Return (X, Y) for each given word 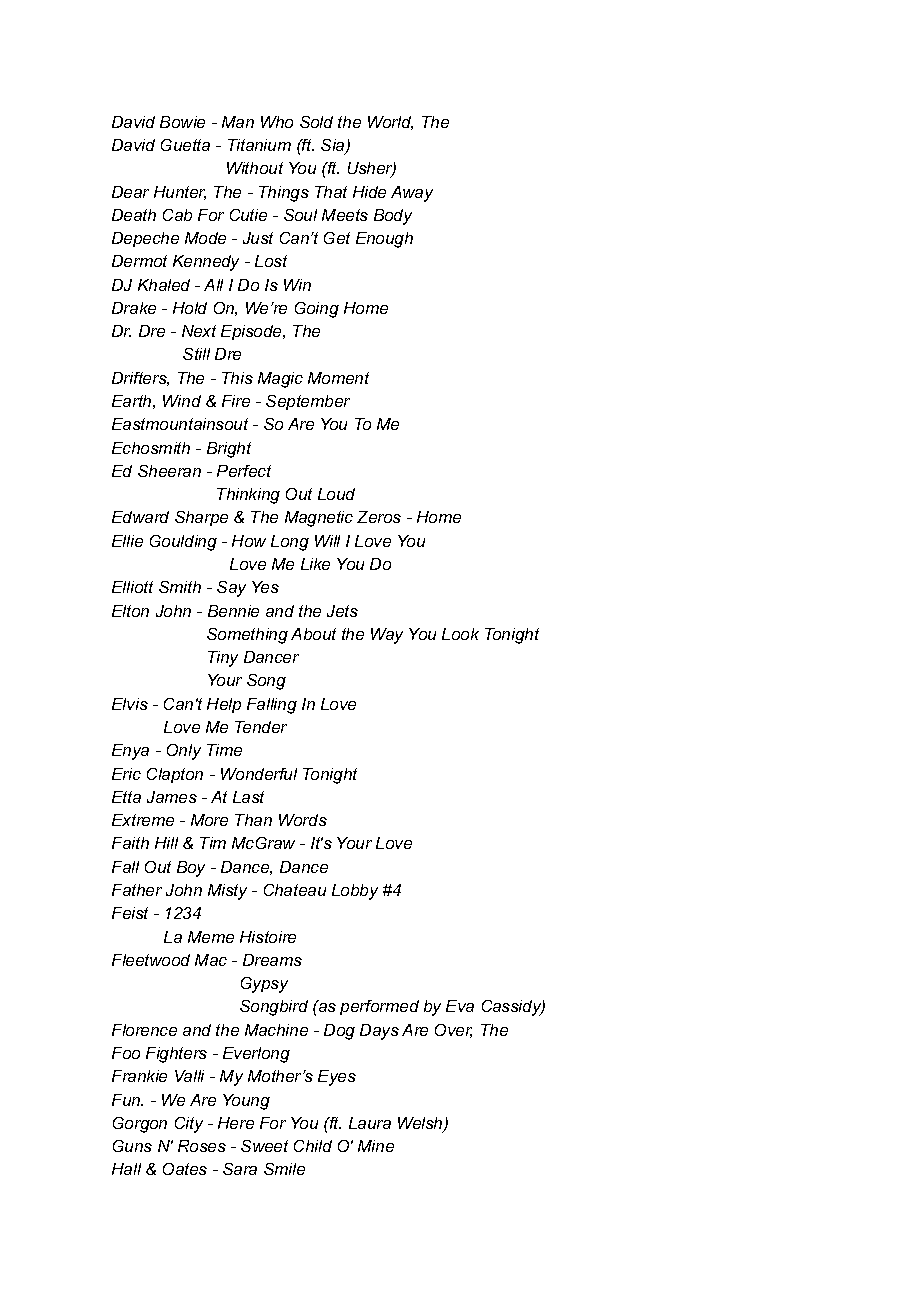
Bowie (182, 122)
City (189, 1125)
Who (277, 122)
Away (412, 194)
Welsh (421, 1124)
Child (313, 1146)
